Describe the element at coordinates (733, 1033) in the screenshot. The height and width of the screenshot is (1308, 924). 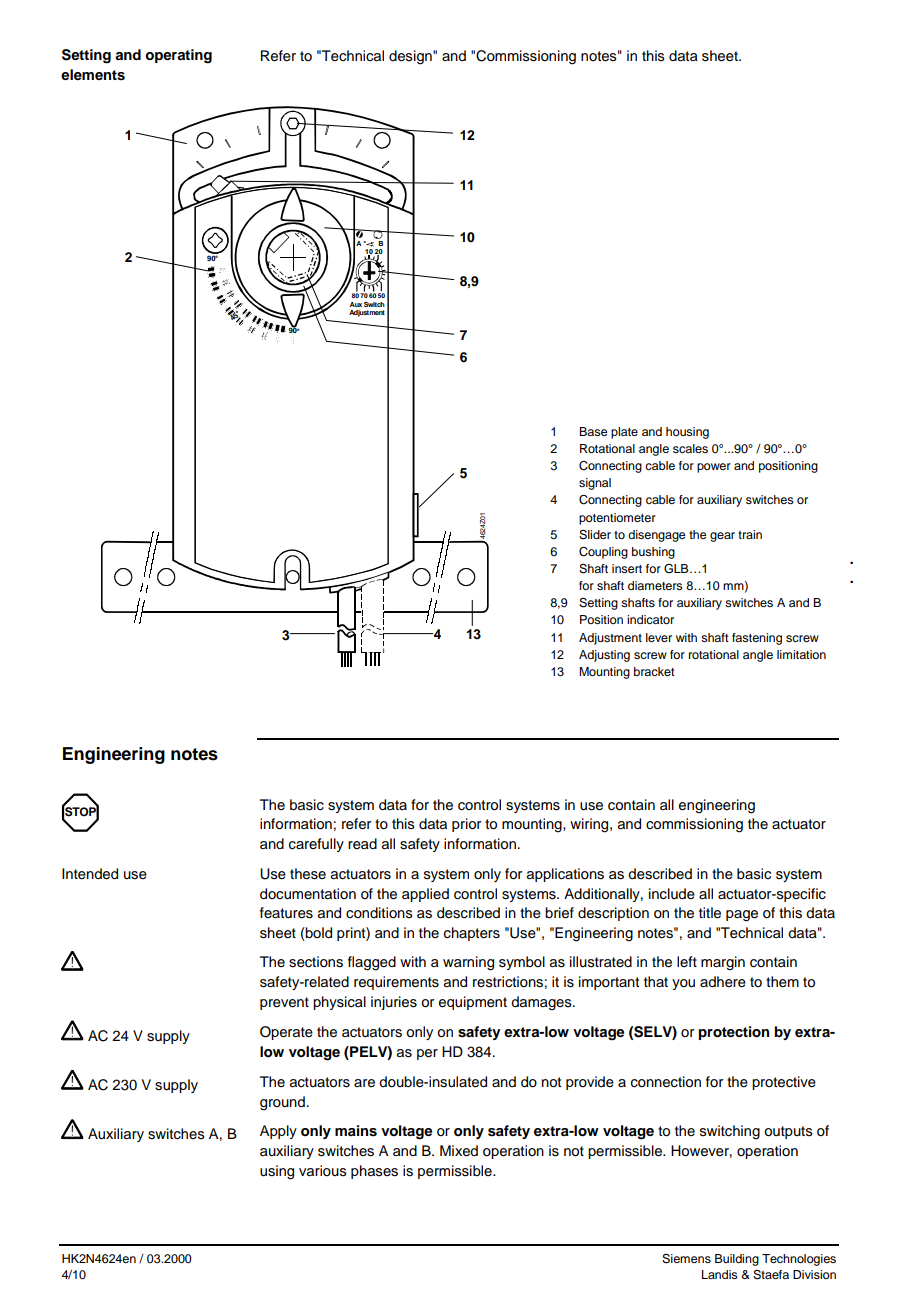
I see `protection` at that location.
